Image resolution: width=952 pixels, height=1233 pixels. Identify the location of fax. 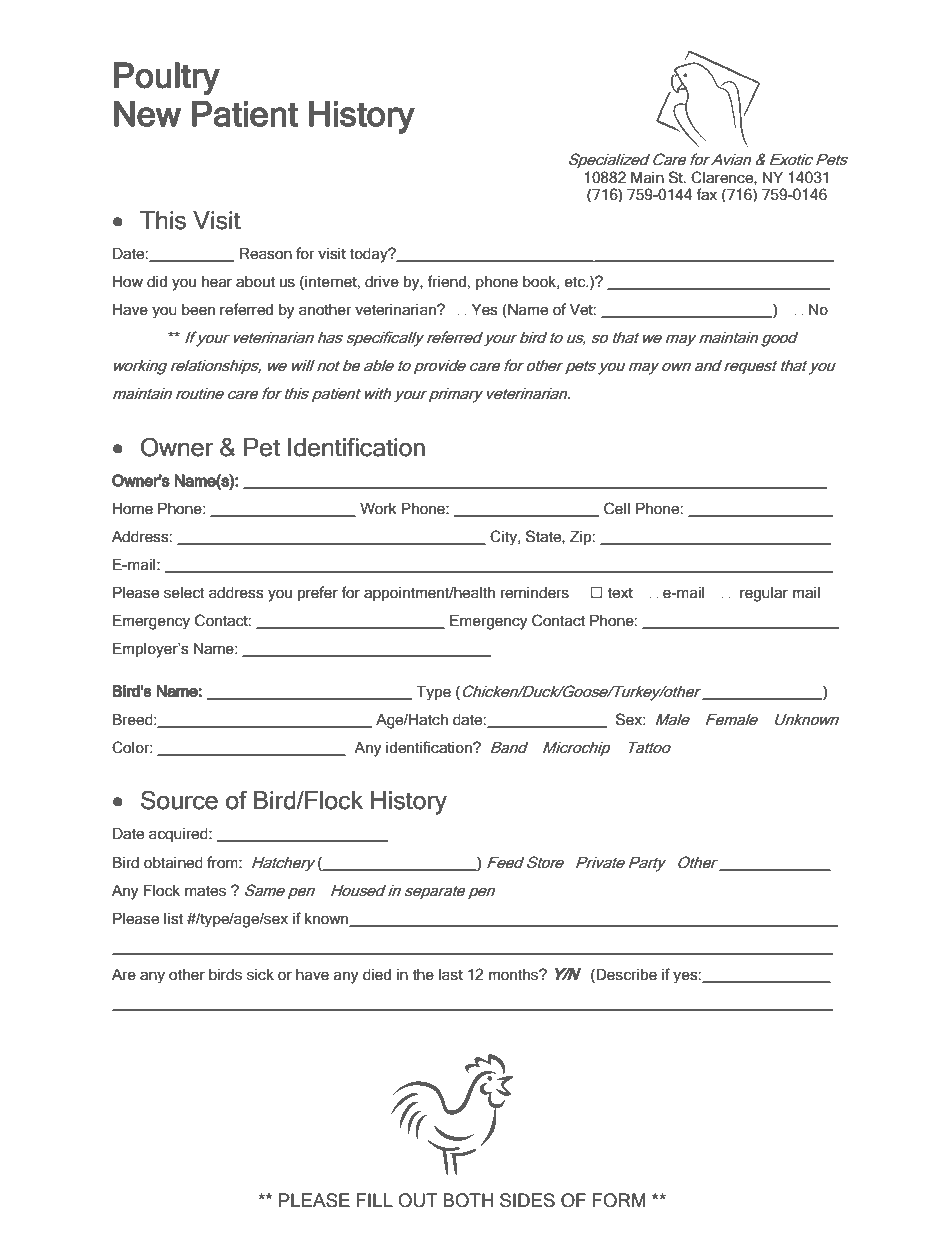
(706, 194).
